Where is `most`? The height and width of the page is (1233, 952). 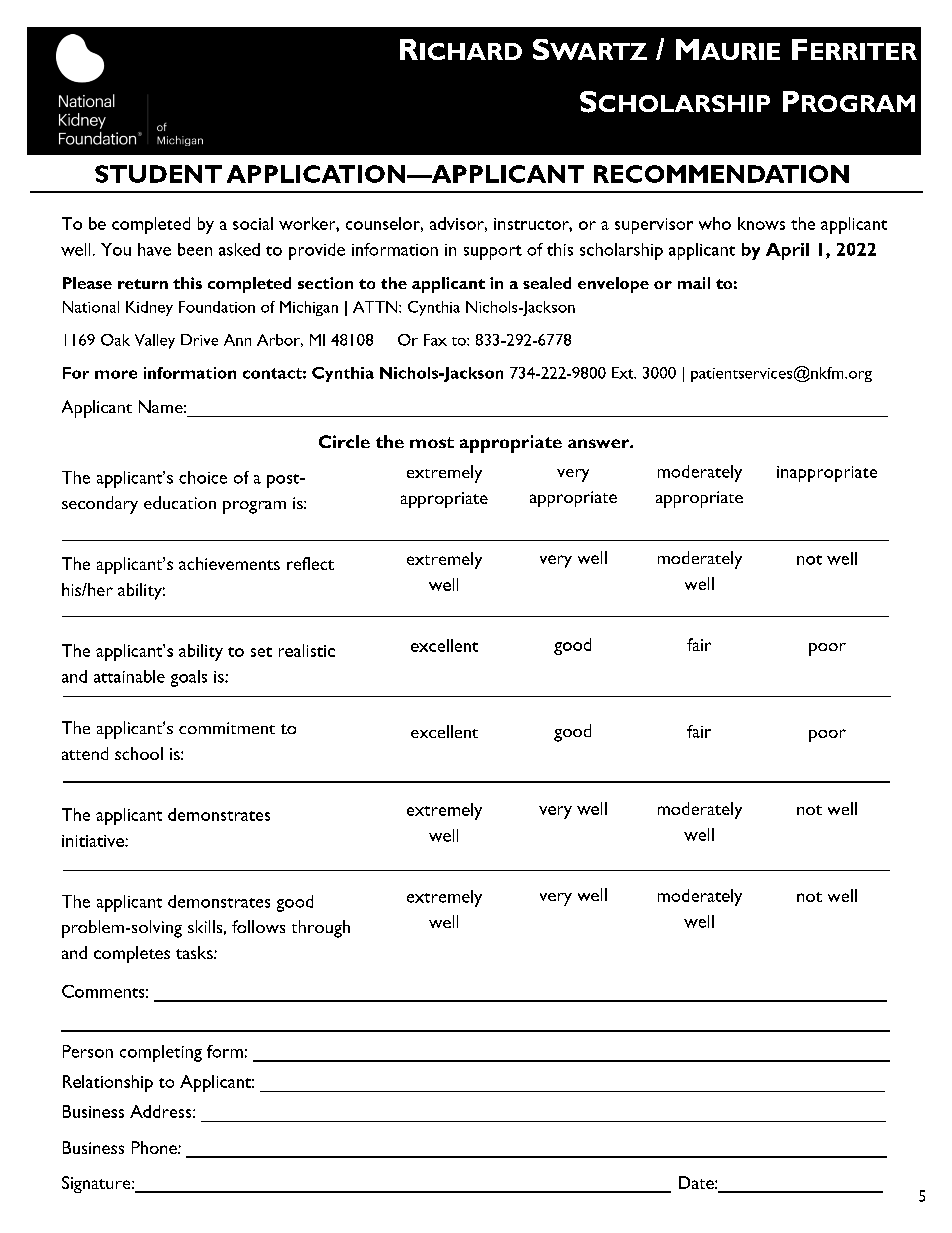 most is located at coordinates (432, 442).
